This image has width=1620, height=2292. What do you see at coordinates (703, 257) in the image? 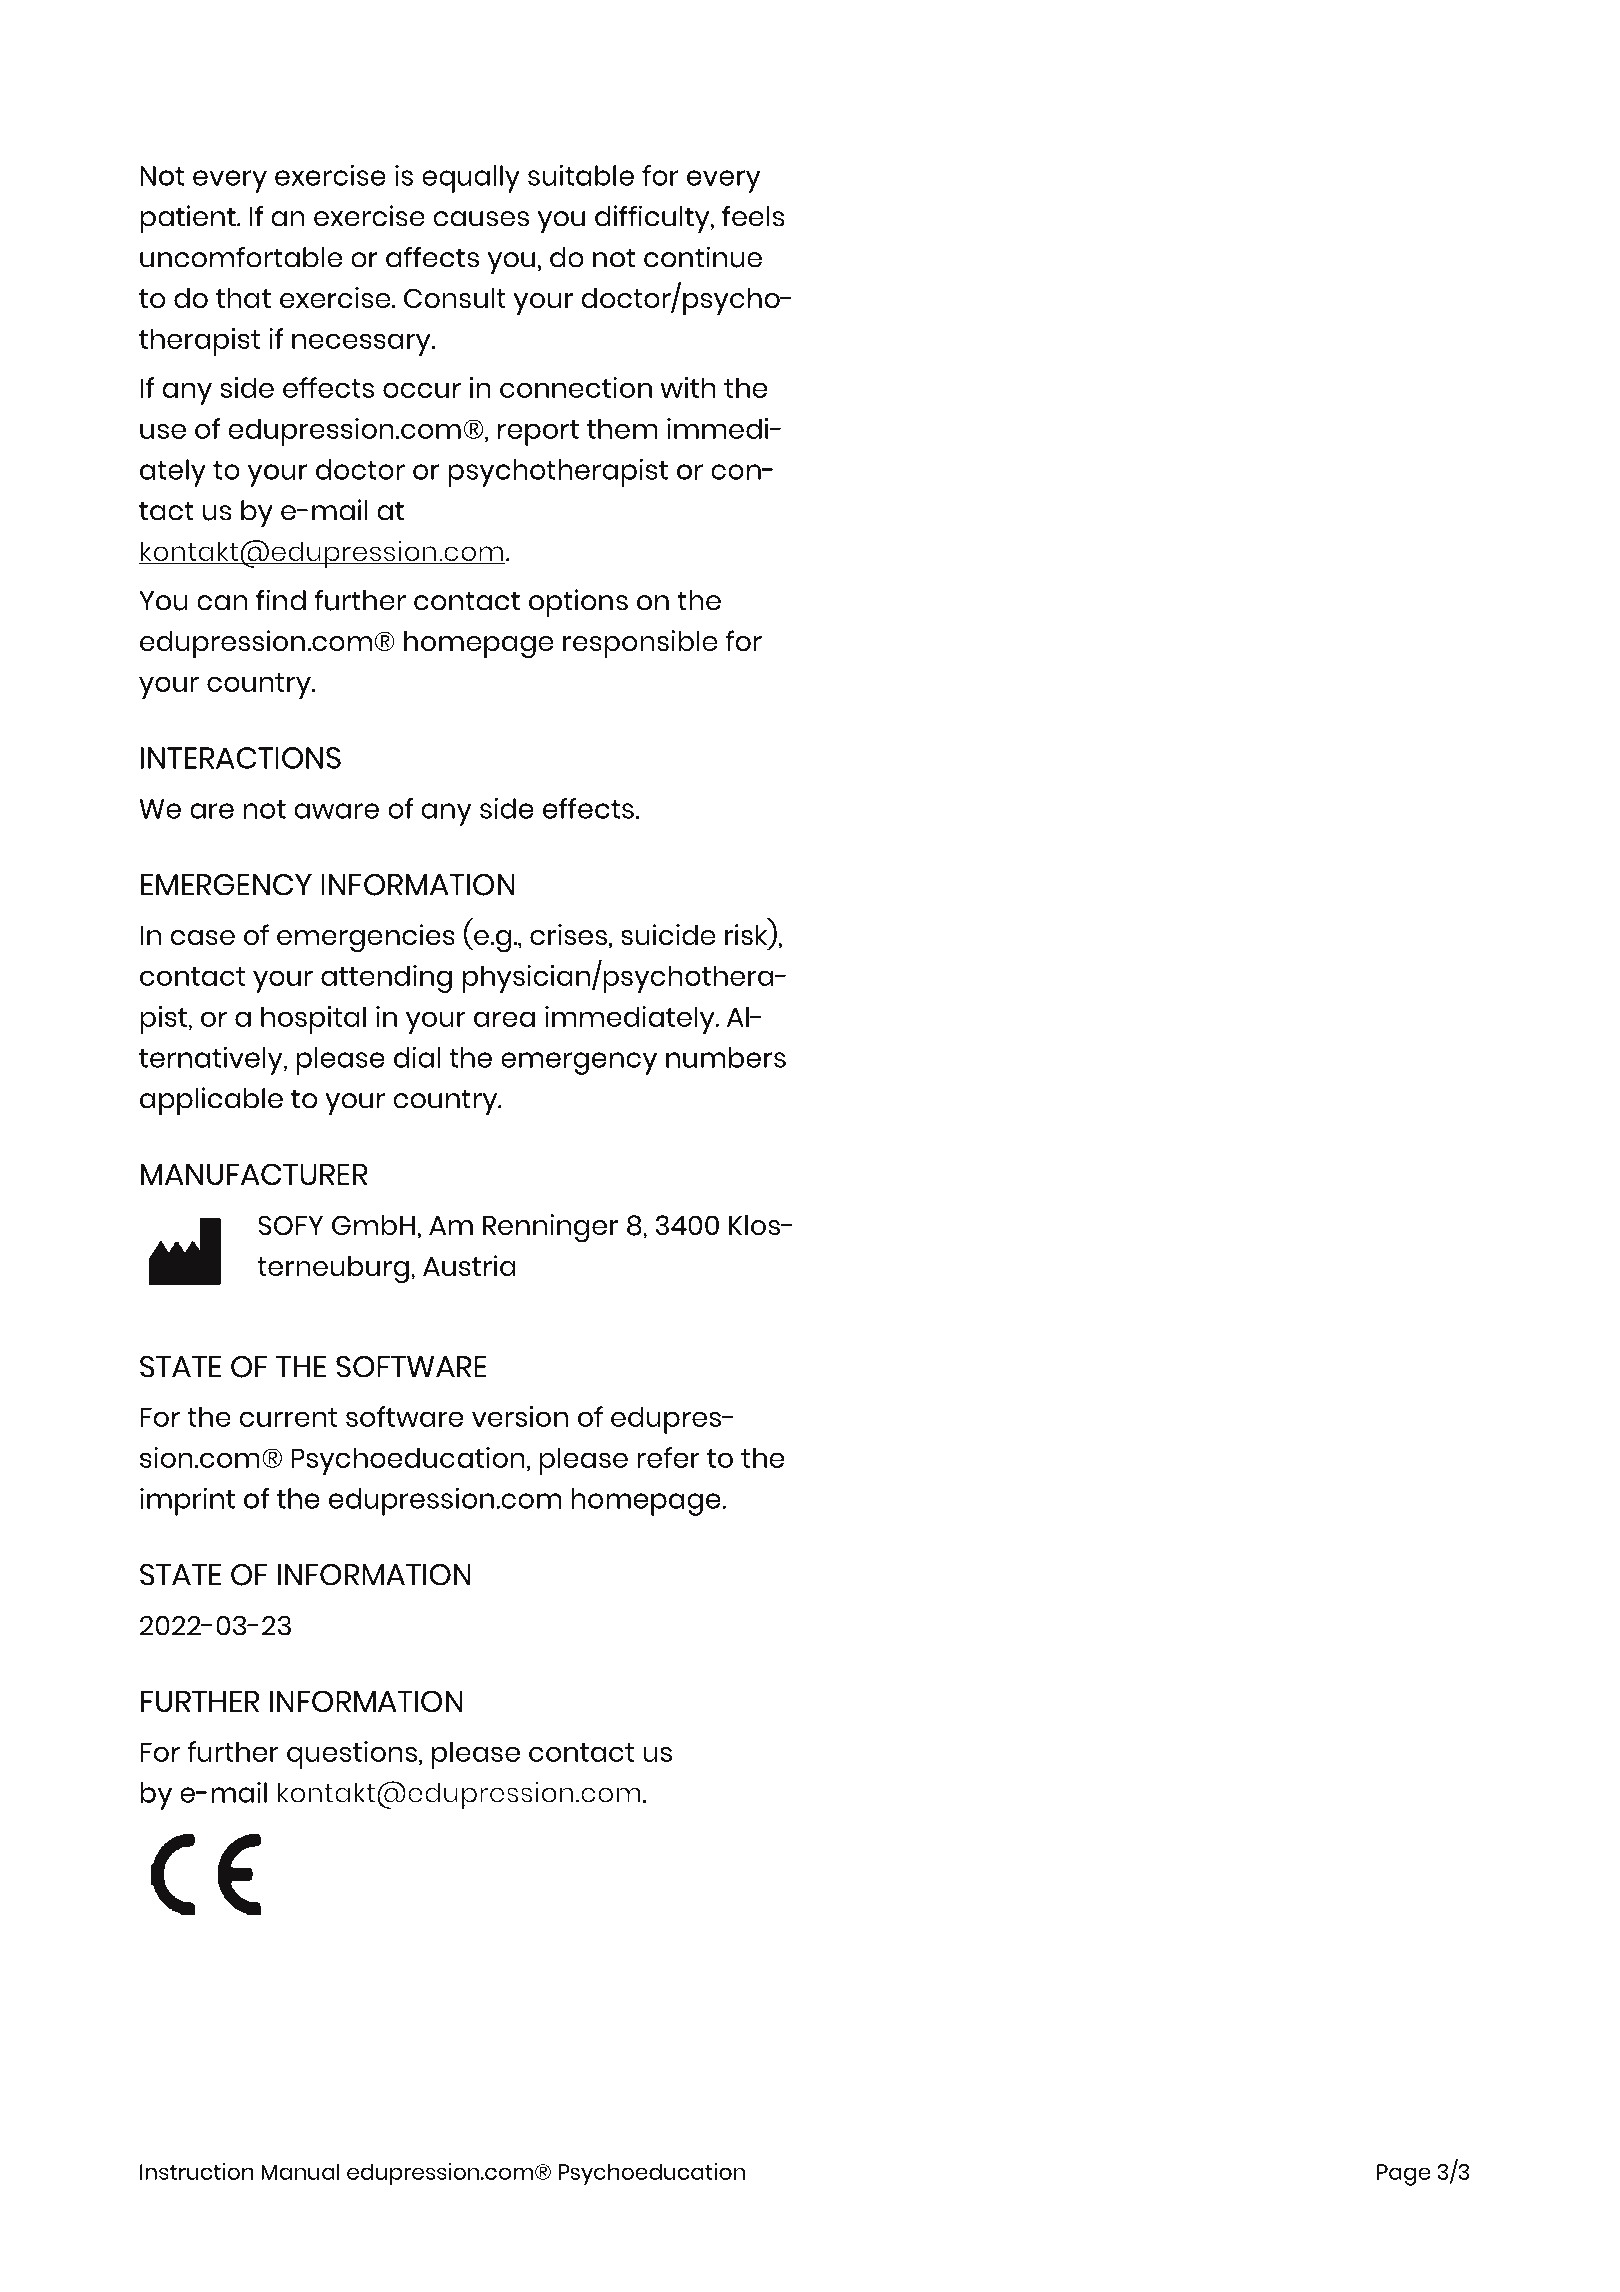
I see `continue` at bounding box center [703, 257].
